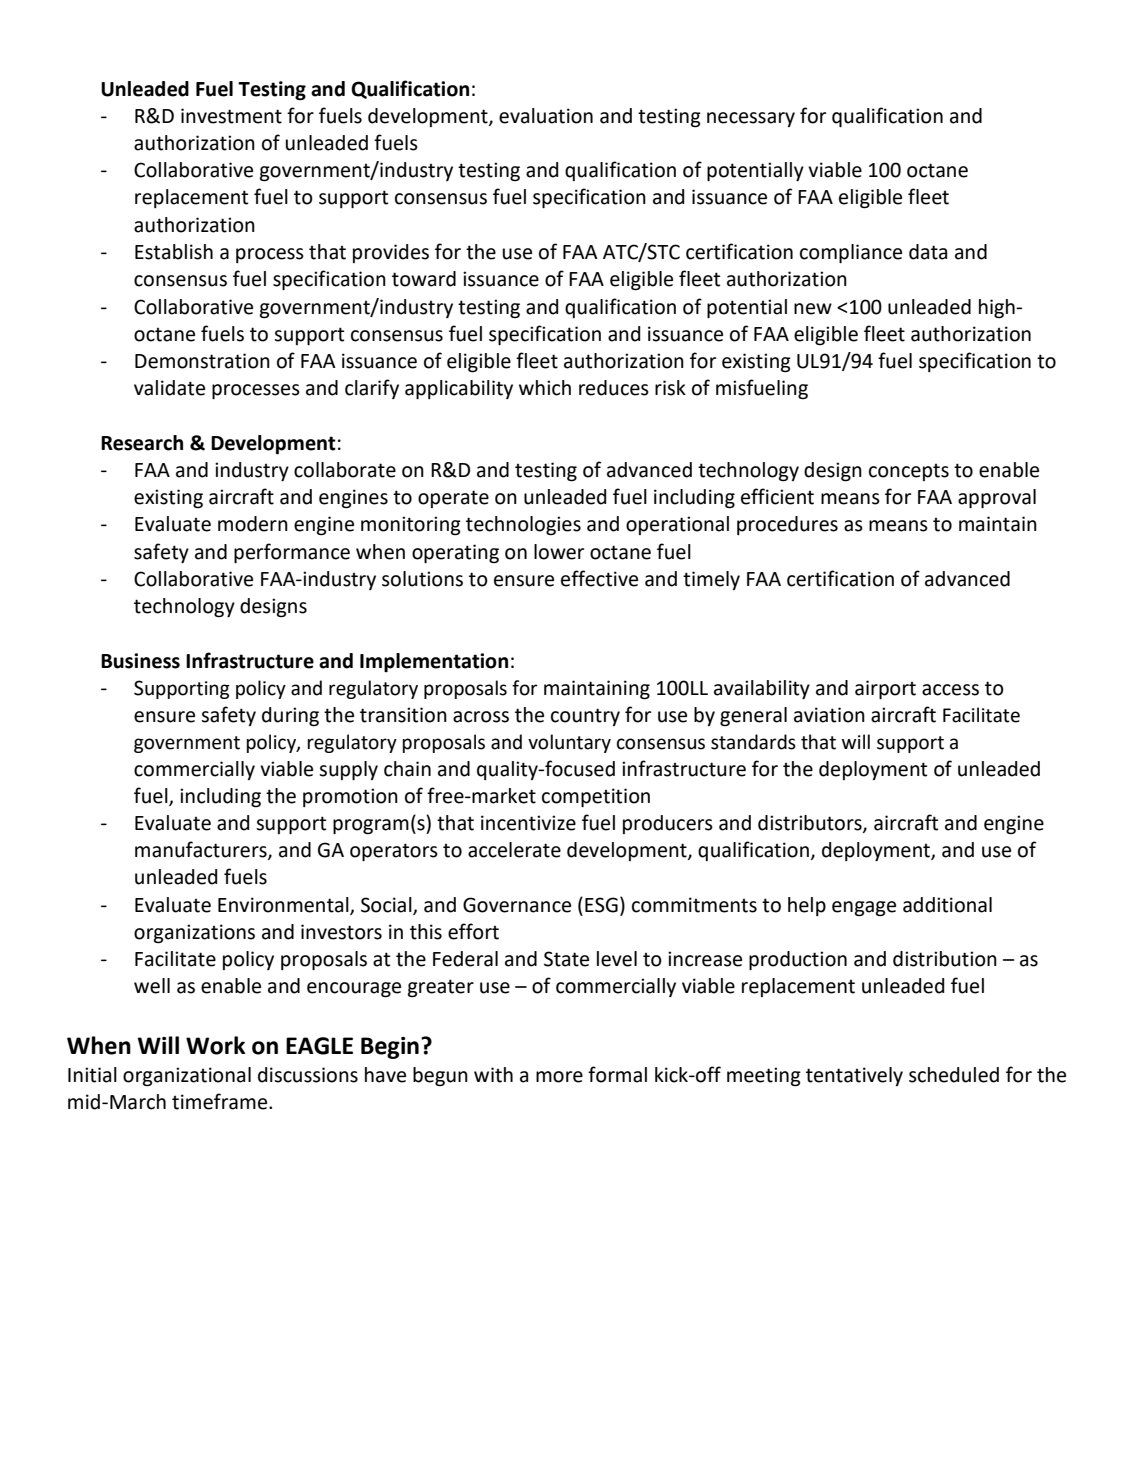 The height and width of the screenshot is (1473, 1138). Describe the element at coordinates (559, 1077) in the screenshot. I see `more` at that location.
